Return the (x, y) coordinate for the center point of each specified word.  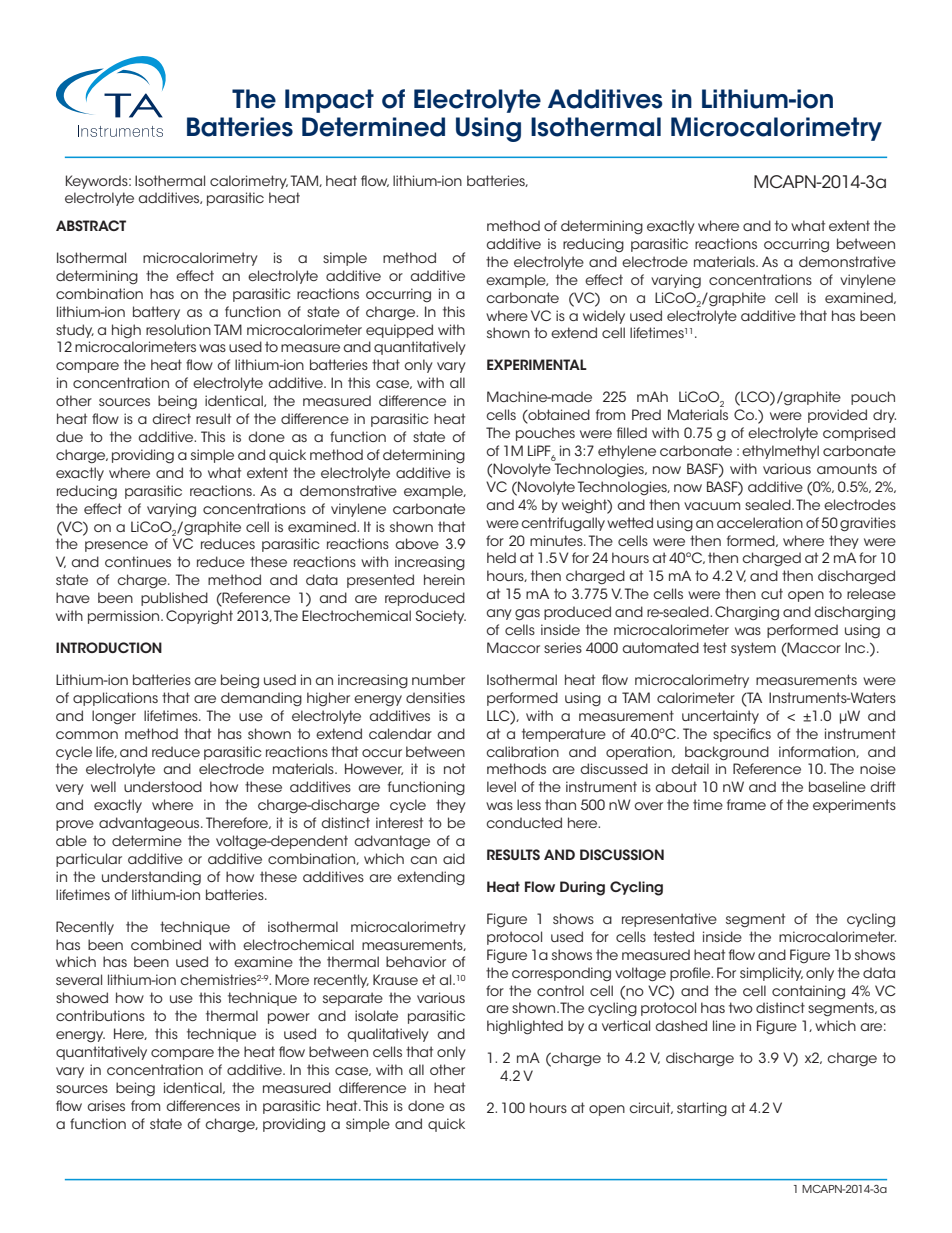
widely (604, 317)
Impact (329, 101)
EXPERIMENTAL (537, 364)
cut (772, 593)
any (499, 614)
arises (106, 1105)
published (174, 599)
